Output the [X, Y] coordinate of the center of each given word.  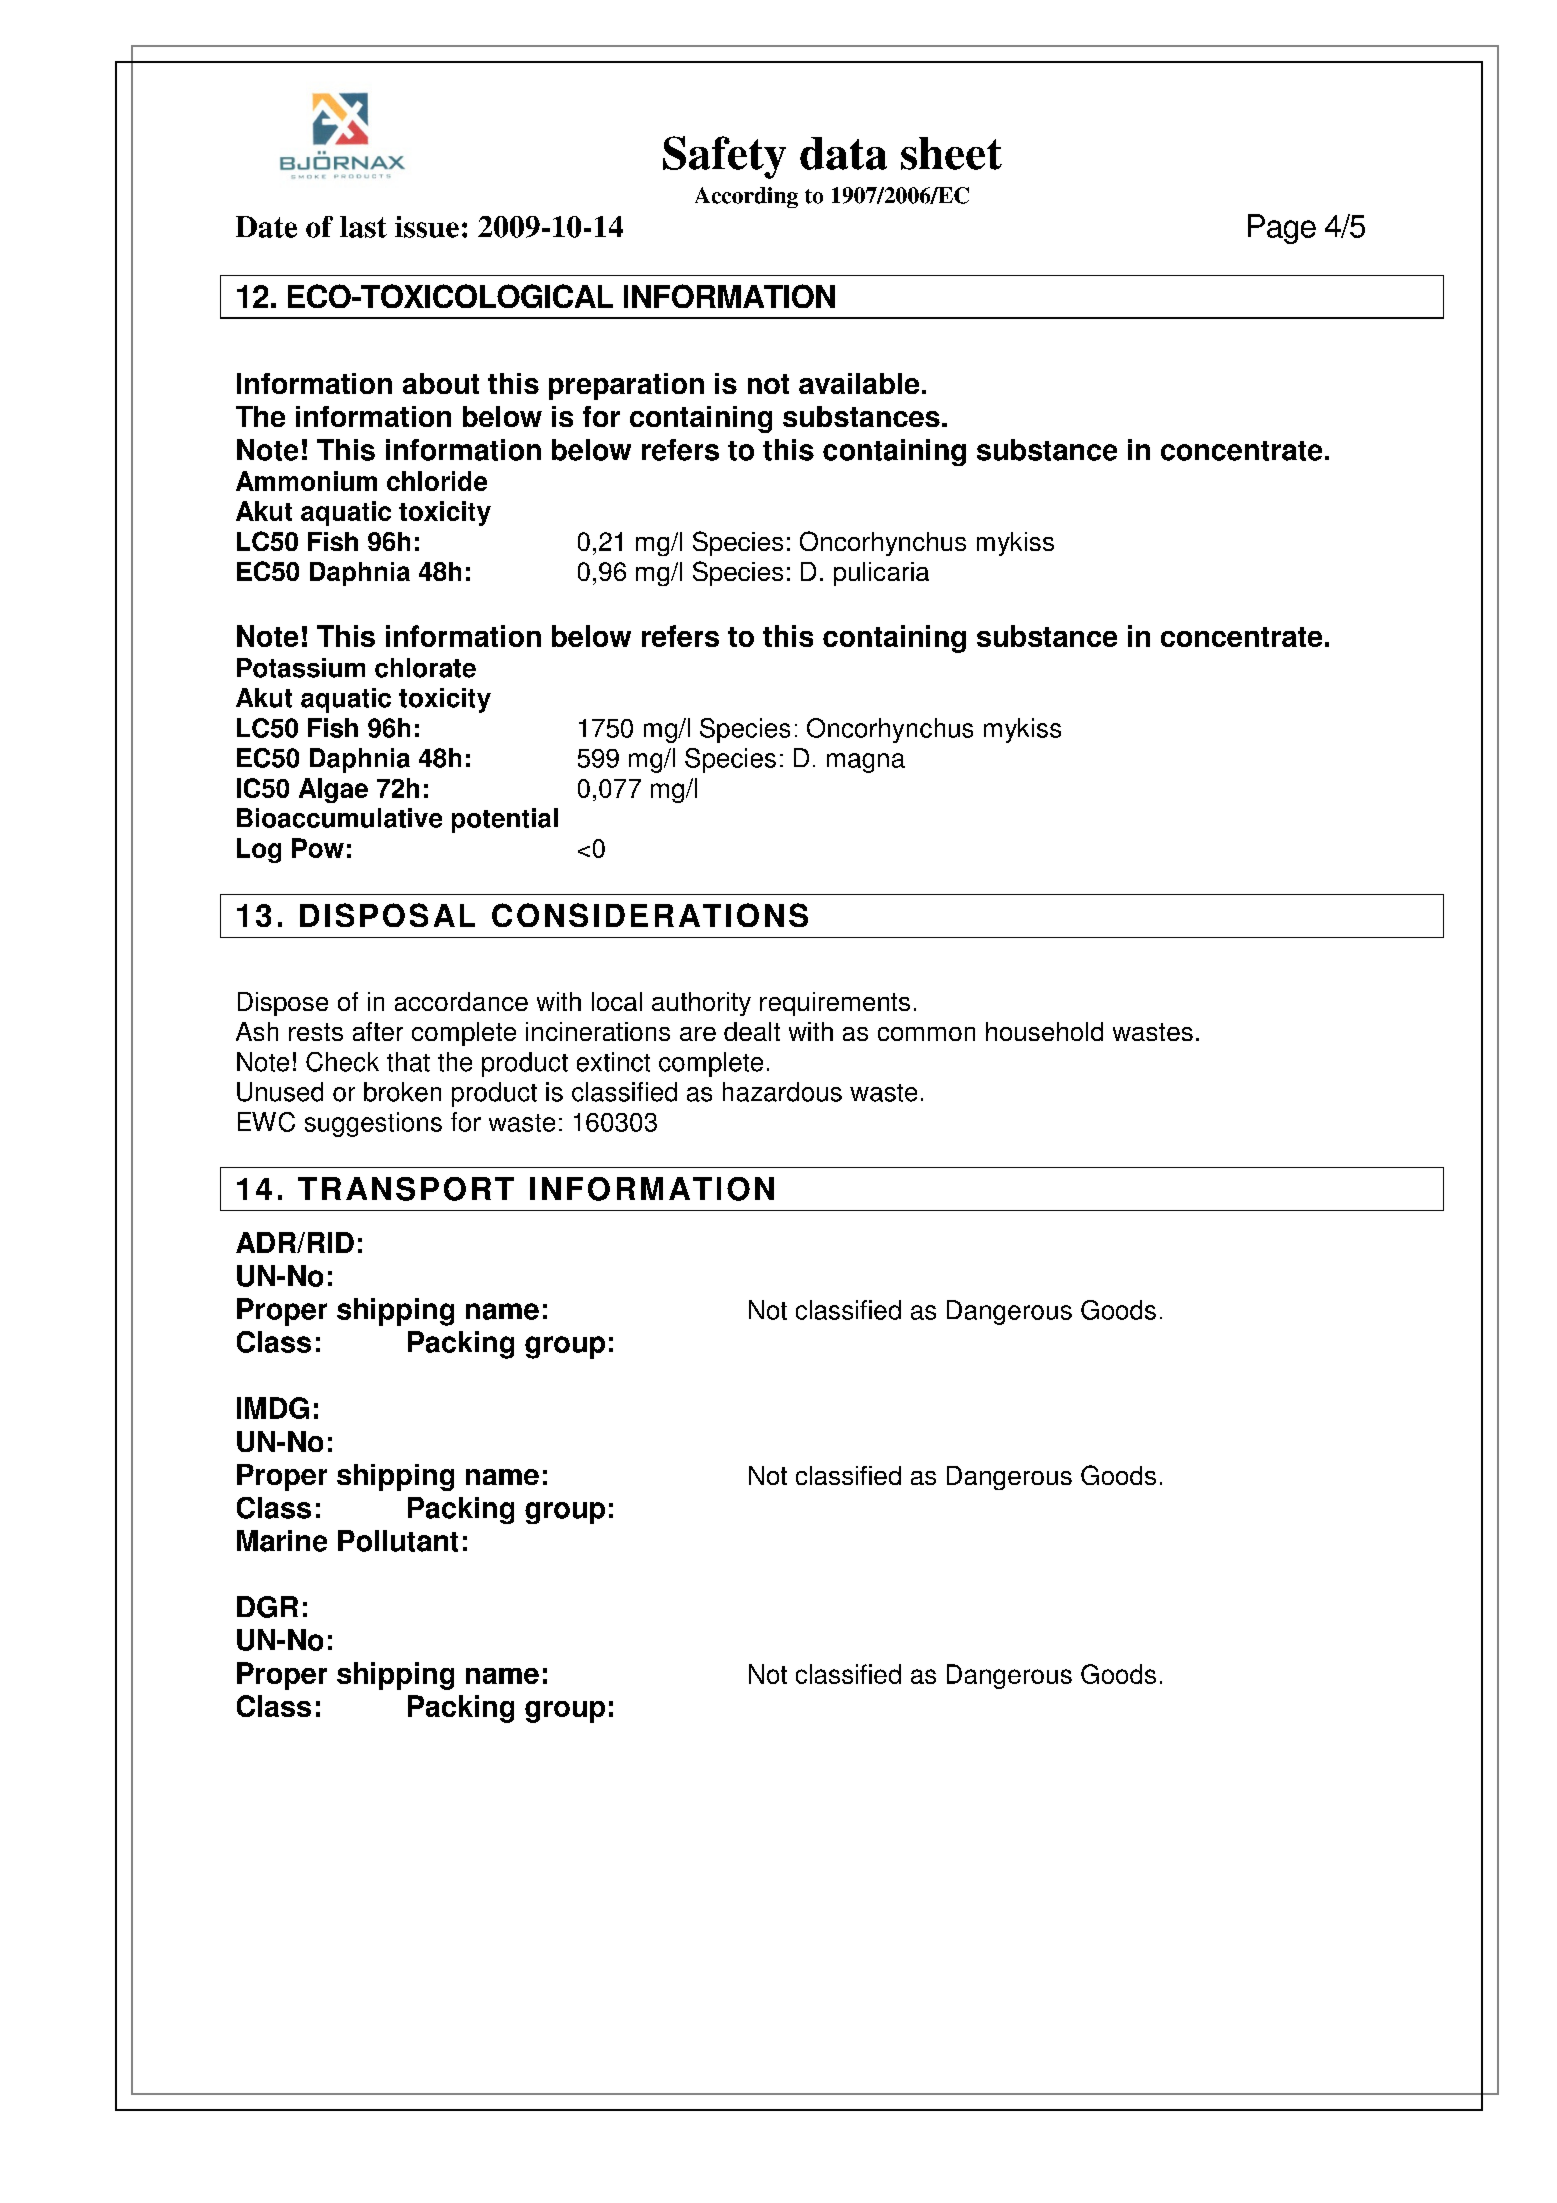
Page [1282, 229]
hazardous [782, 1092]
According [746, 197]
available [859, 383]
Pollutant [398, 1541]
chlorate [425, 668]
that [408, 1062]
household [1044, 1031]
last [363, 227]
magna [866, 763]
